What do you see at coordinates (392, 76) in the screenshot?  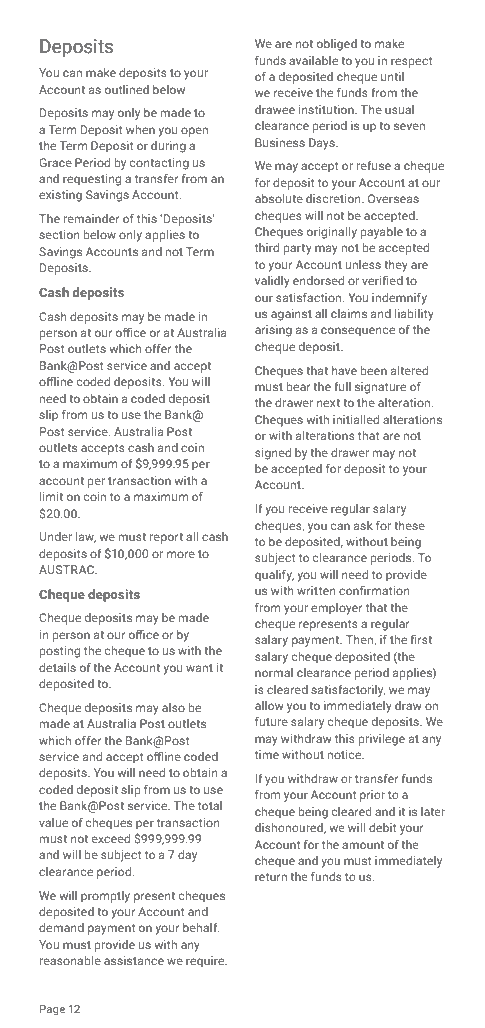 I see `until` at bounding box center [392, 76].
